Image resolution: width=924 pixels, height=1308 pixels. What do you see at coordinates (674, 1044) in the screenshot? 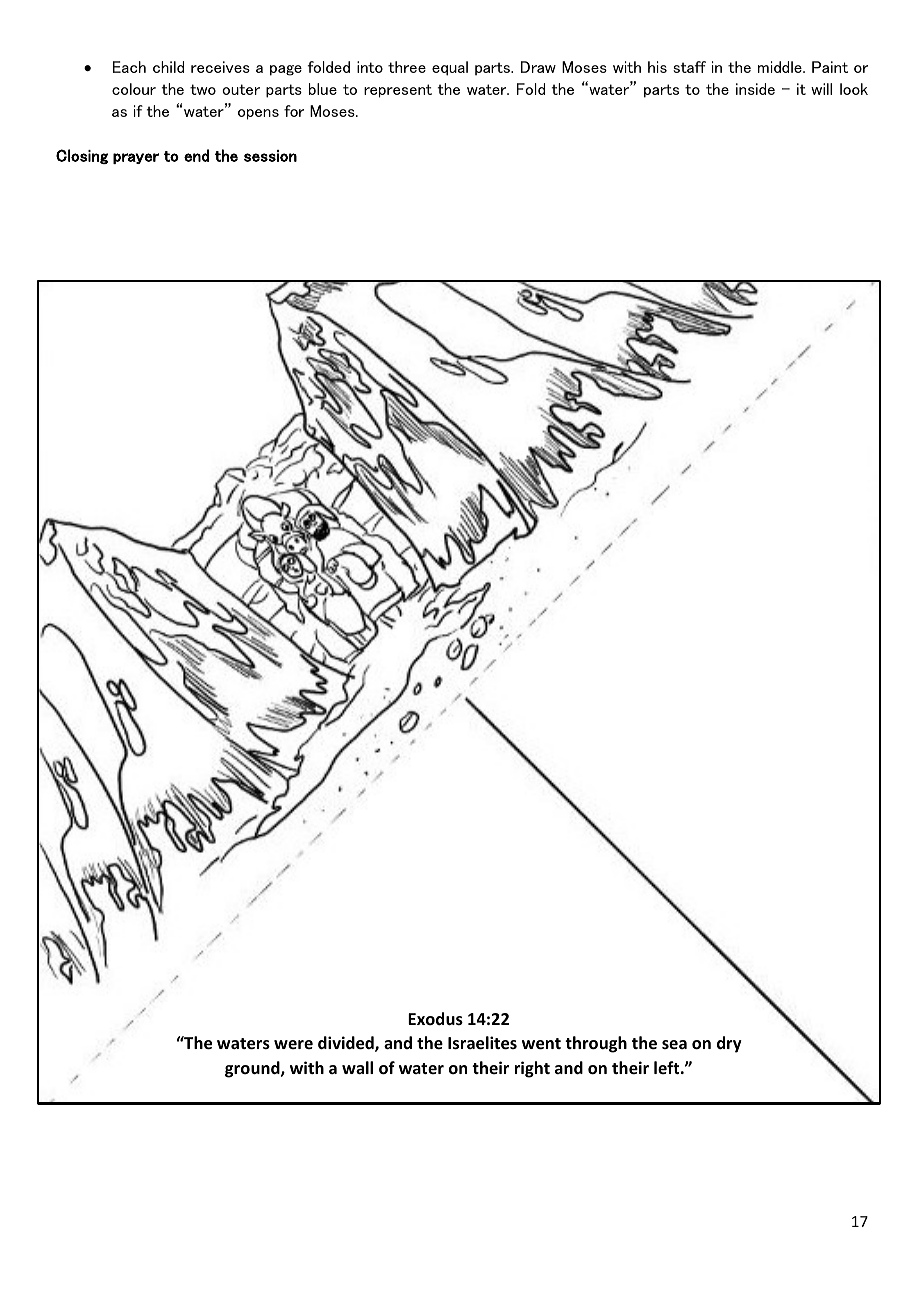
I see `sea` at bounding box center [674, 1044].
